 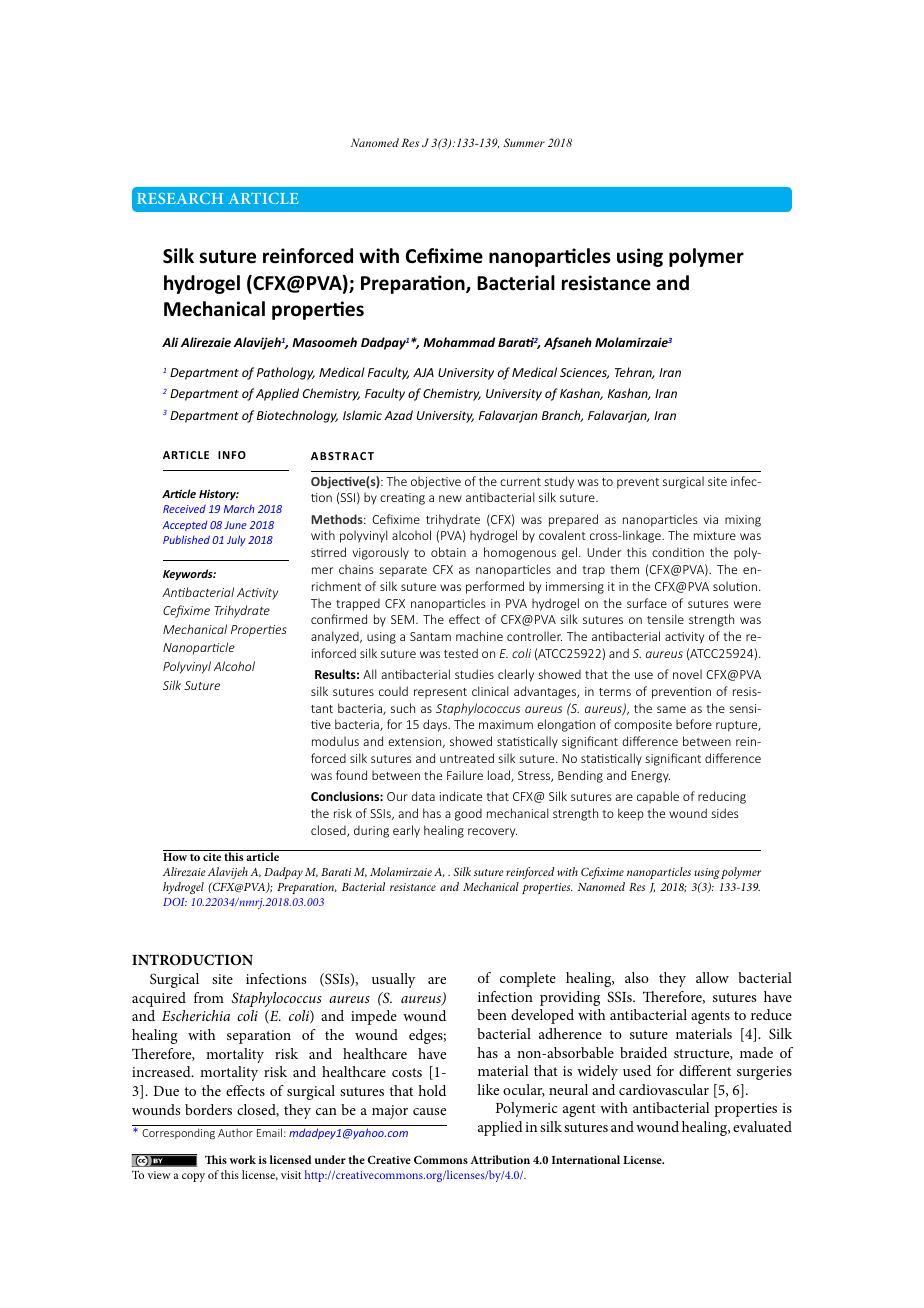 I want to click on cause, so click(x=429, y=1111).
